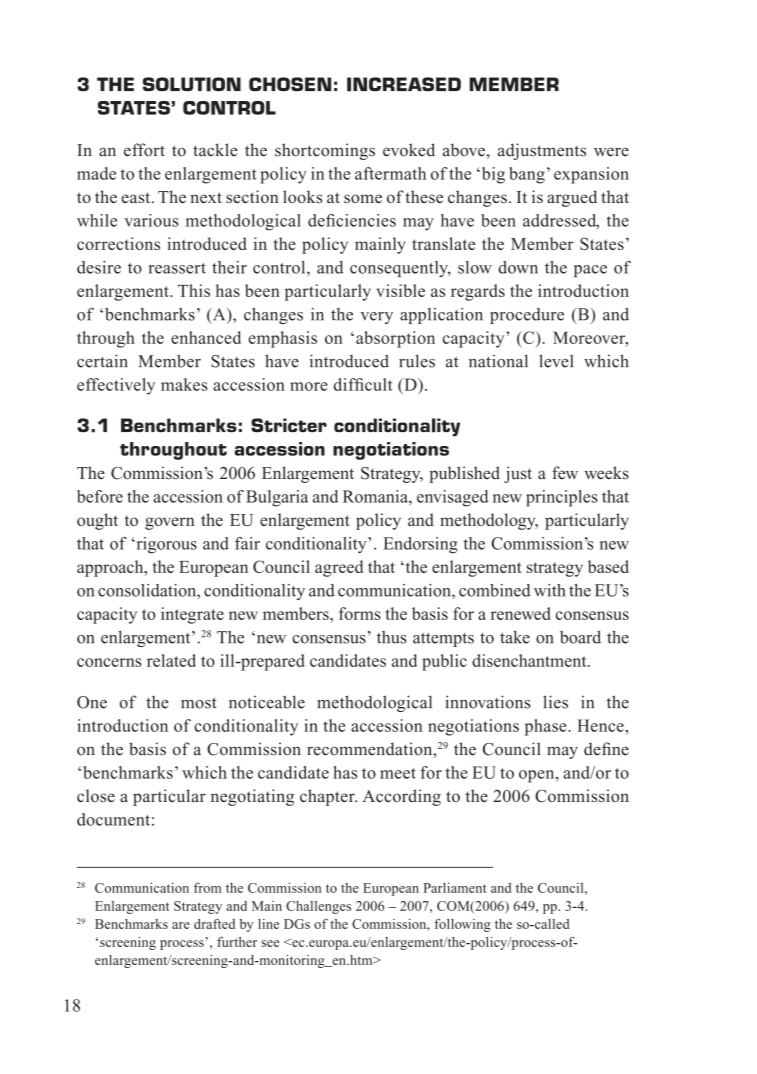  Describe the element at coordinates (376, 496) in the screenshot. I see `Romania` at that location.
